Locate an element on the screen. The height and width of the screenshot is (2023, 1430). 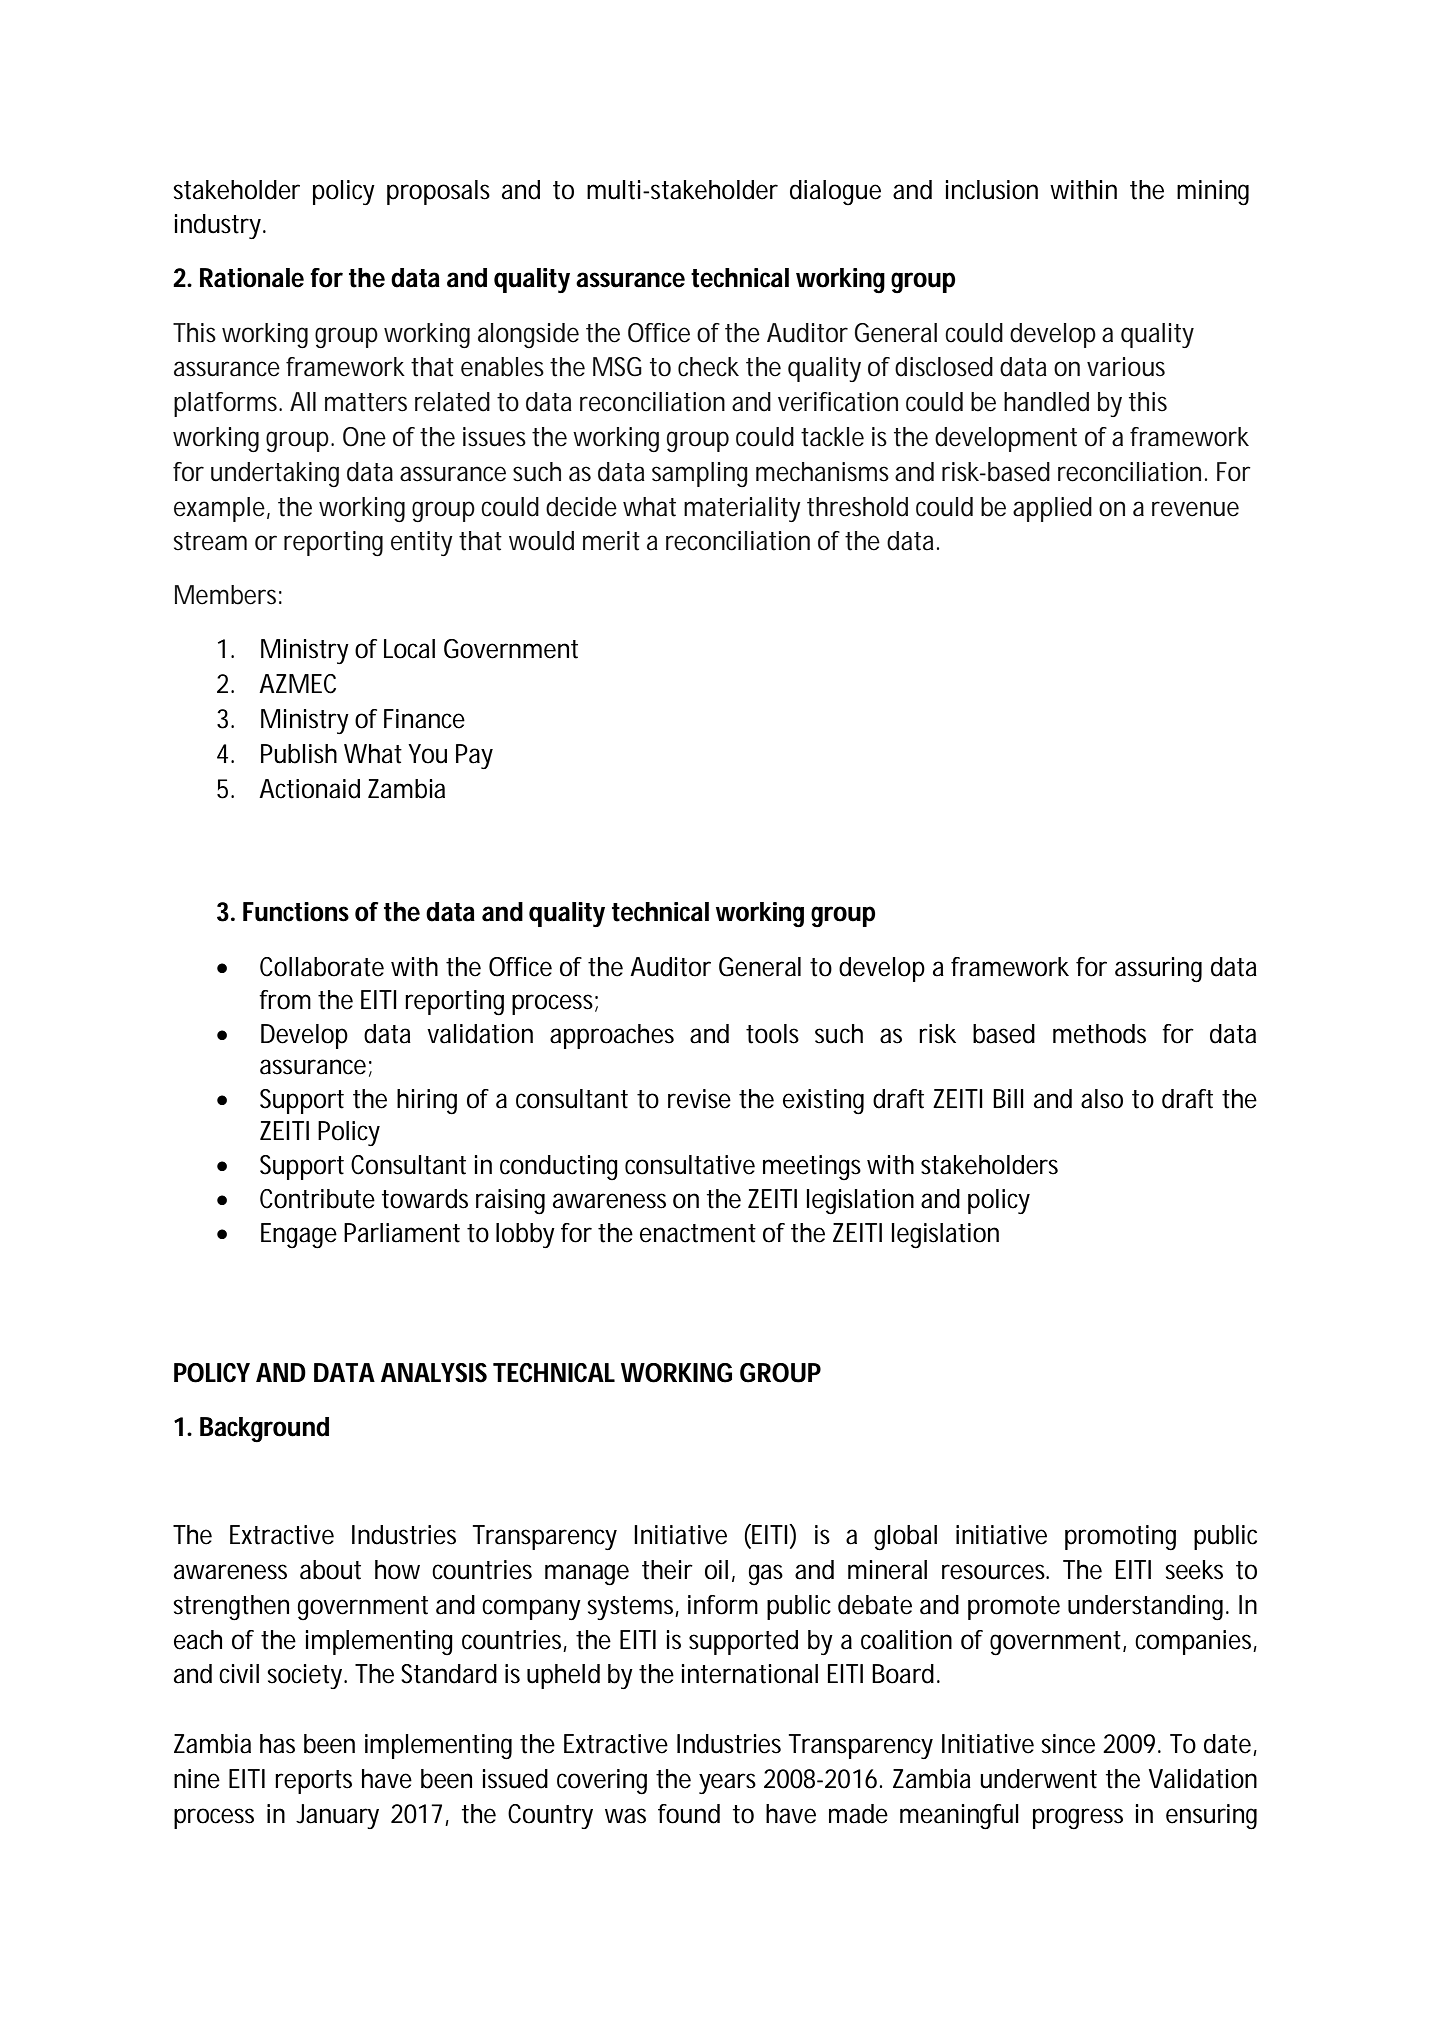
also is located at coordinates (1102, 1099).
